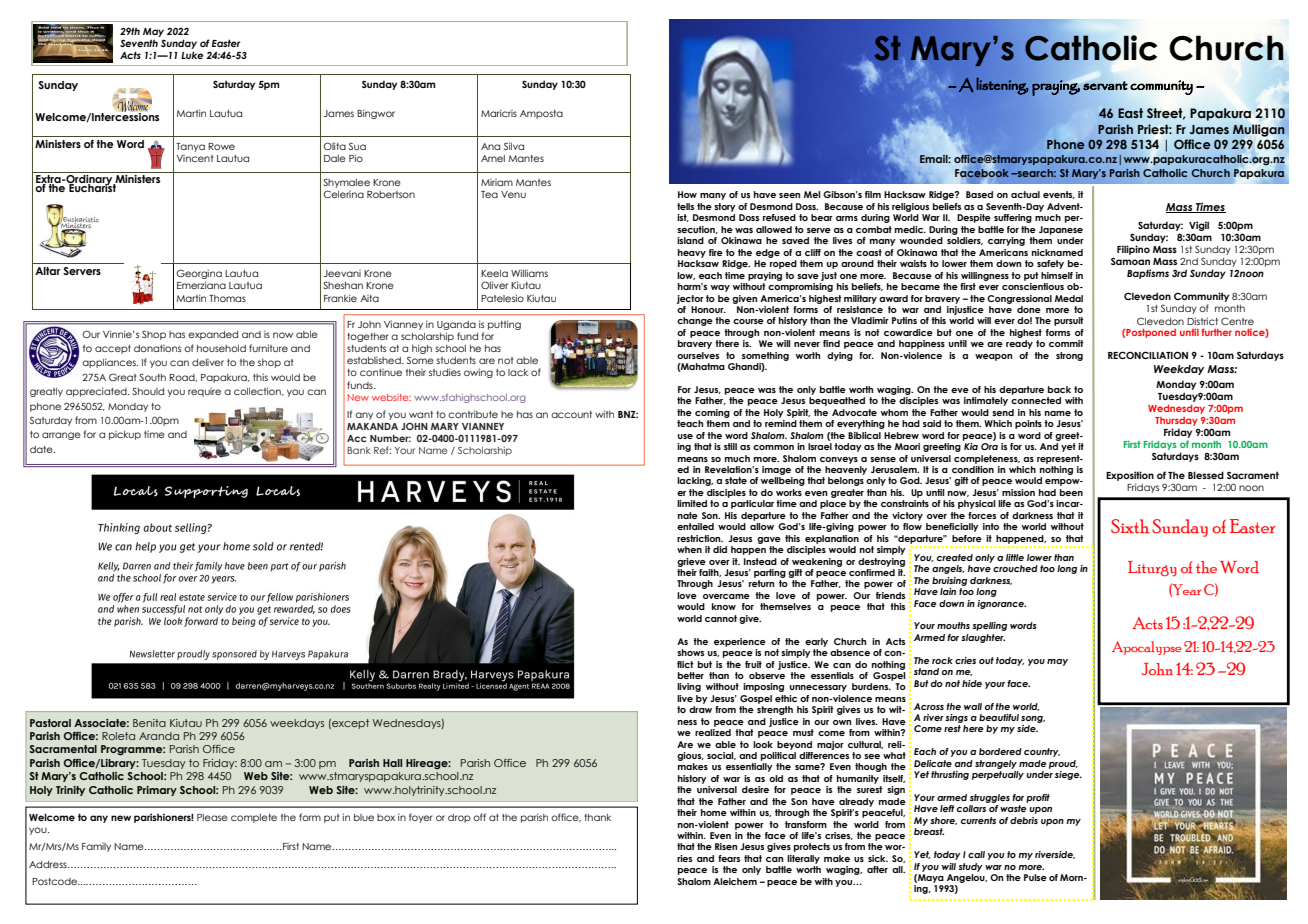 The width and height of the document is (1308, 924). Describe the element at coordinates (192, 55) in the document. I see `Luke` at that location.
